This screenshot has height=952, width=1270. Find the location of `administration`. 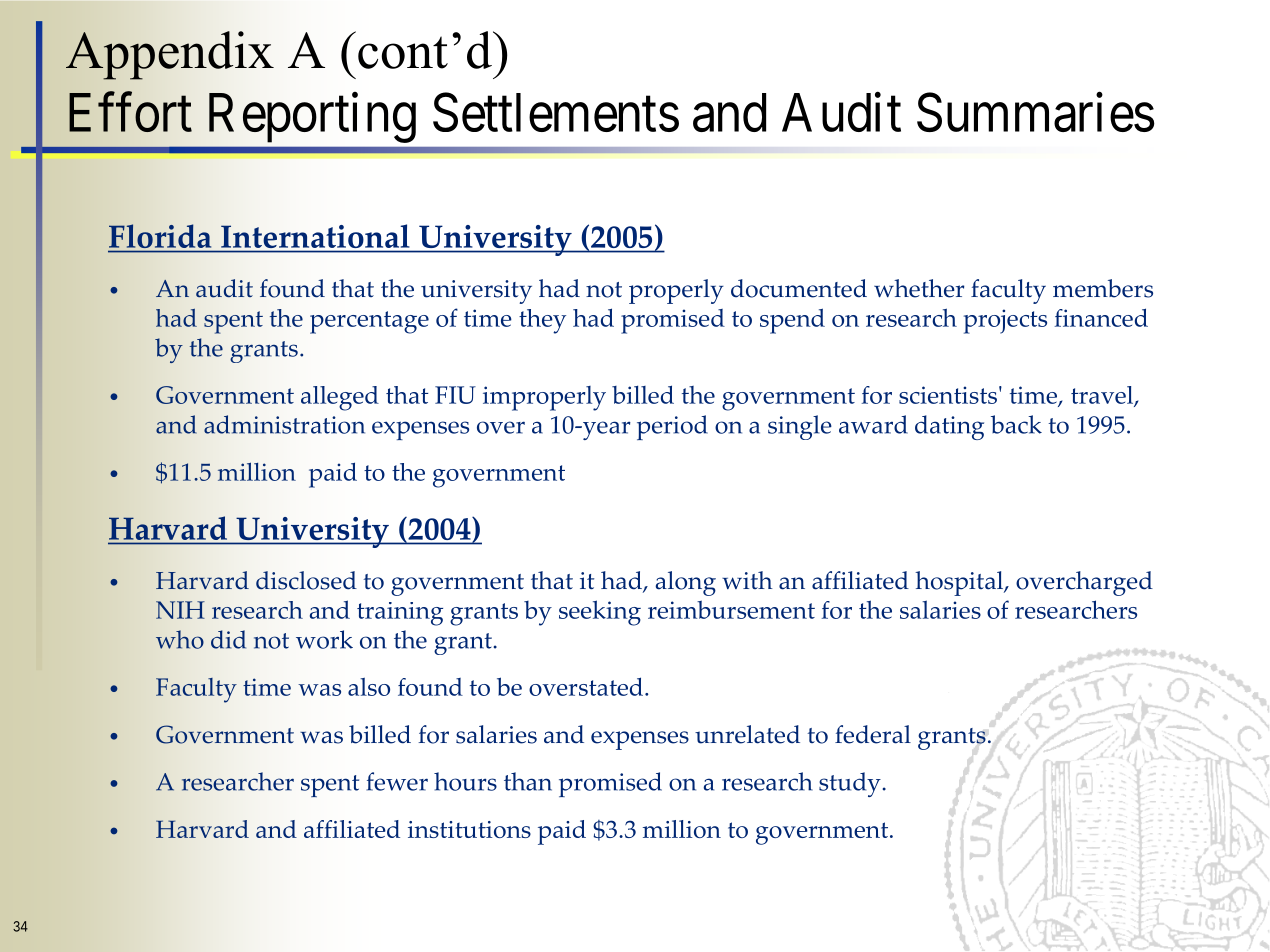

administration is located at coordinates (284, 424).
